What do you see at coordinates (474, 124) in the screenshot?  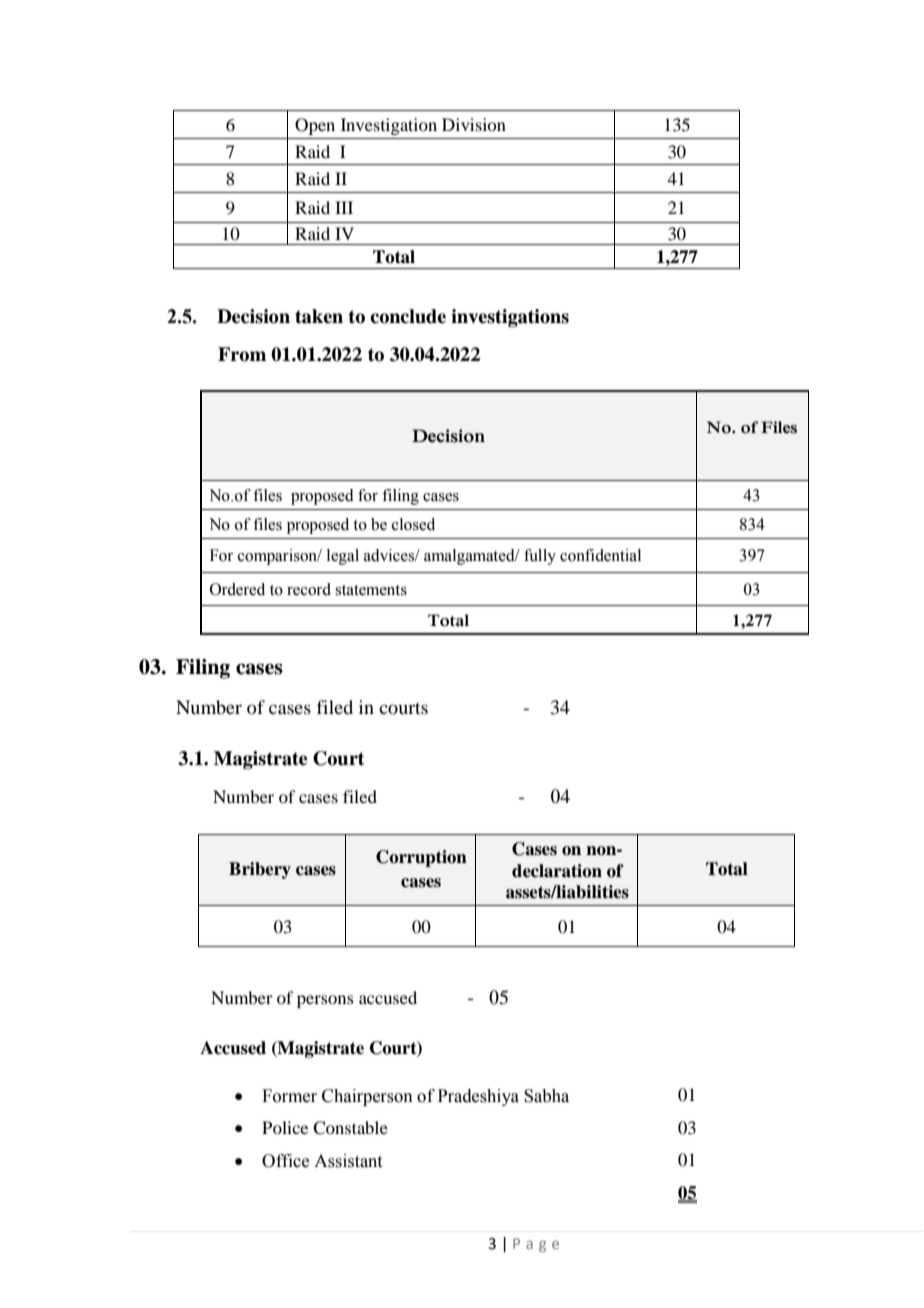 I see `Division` at bounding box center [474, 124].
